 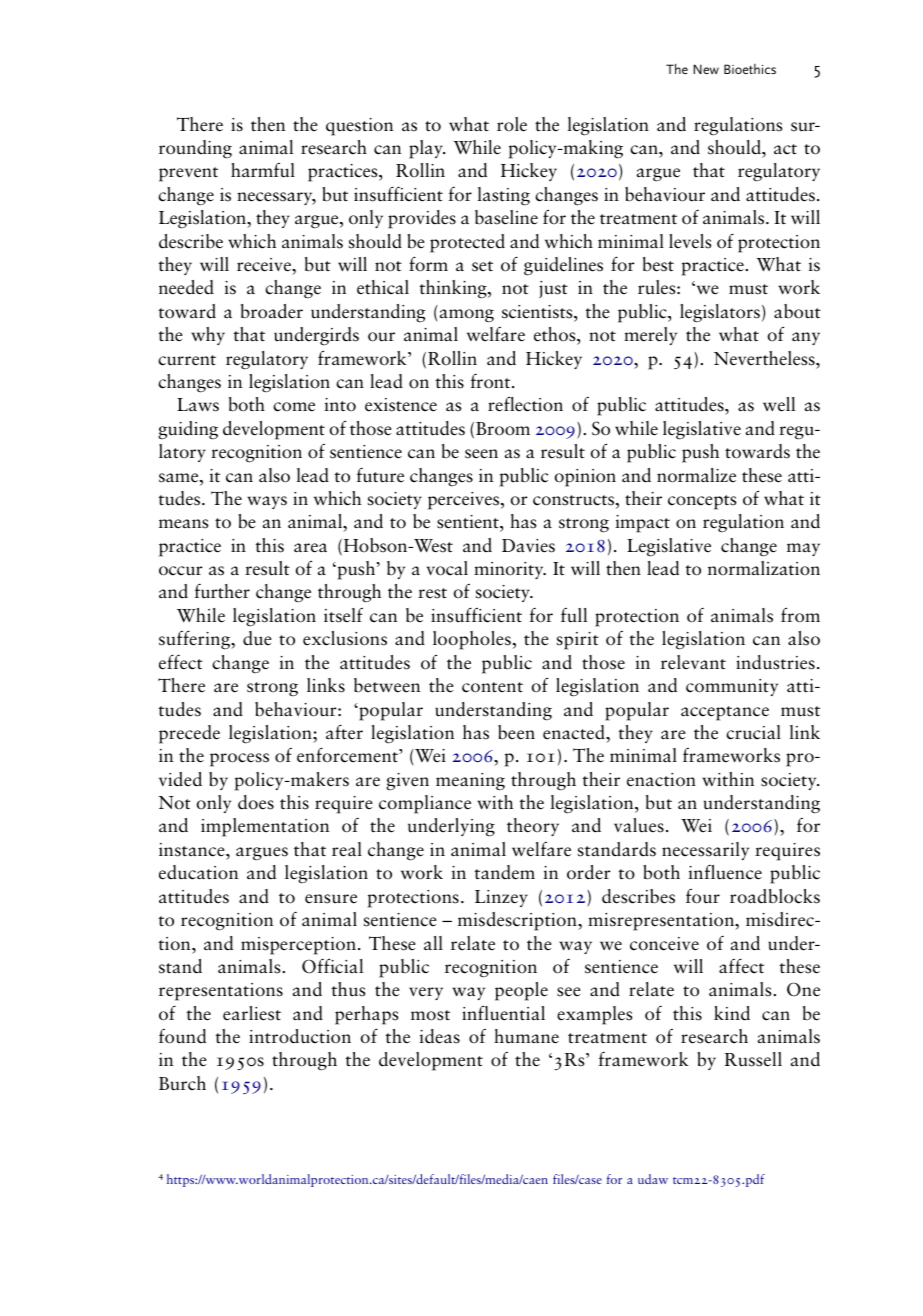 What do you see at coordinates (263, 170) in the document?
I see `harmful` at bounding box center [263, 170].
